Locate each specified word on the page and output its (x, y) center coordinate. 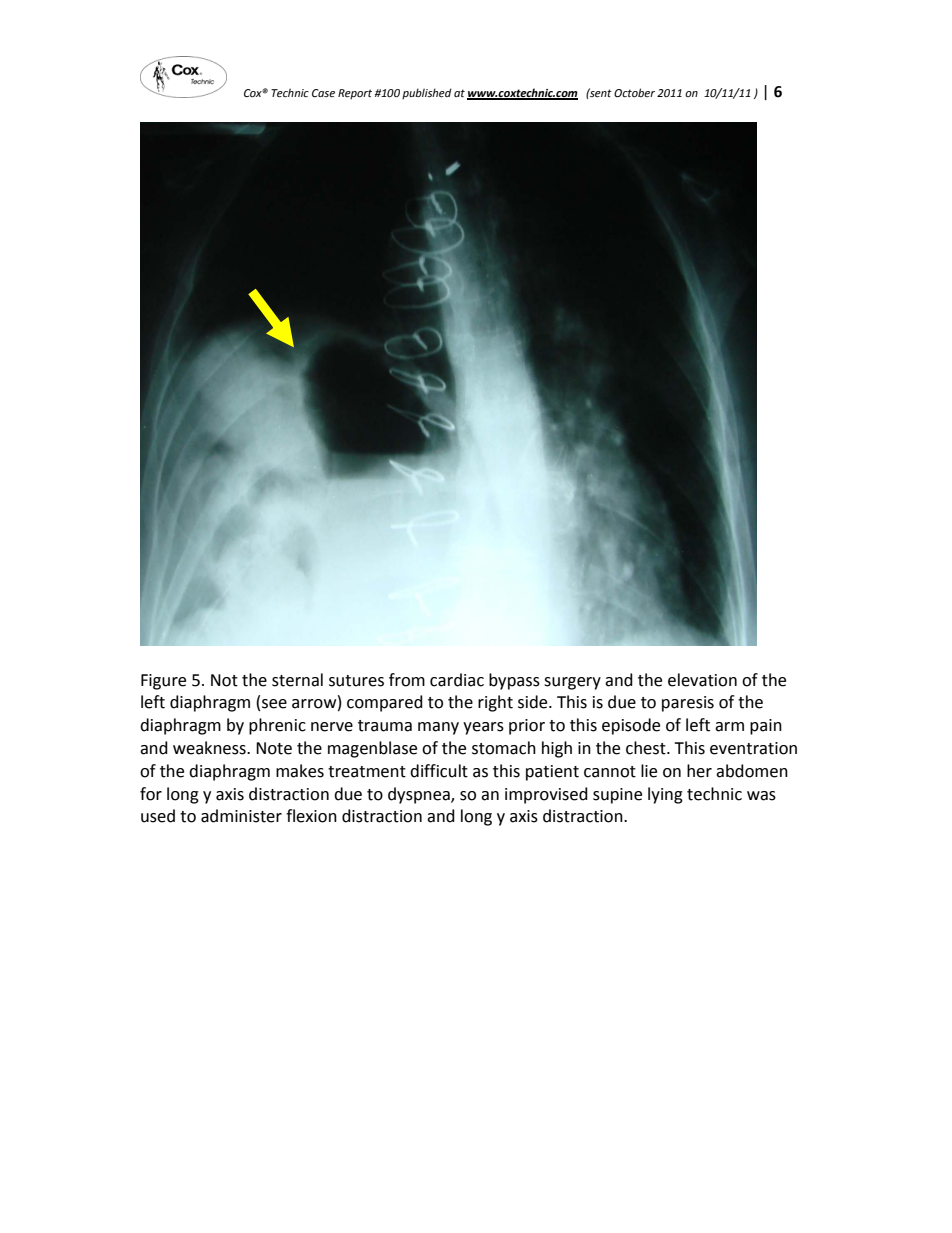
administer (241, 816)
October (634, 92)
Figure (163, 682)
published (427, 94)
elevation (702, 680)
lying (665, 795)
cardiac (457, 680)
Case (323, 93)
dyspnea (420, 795)
